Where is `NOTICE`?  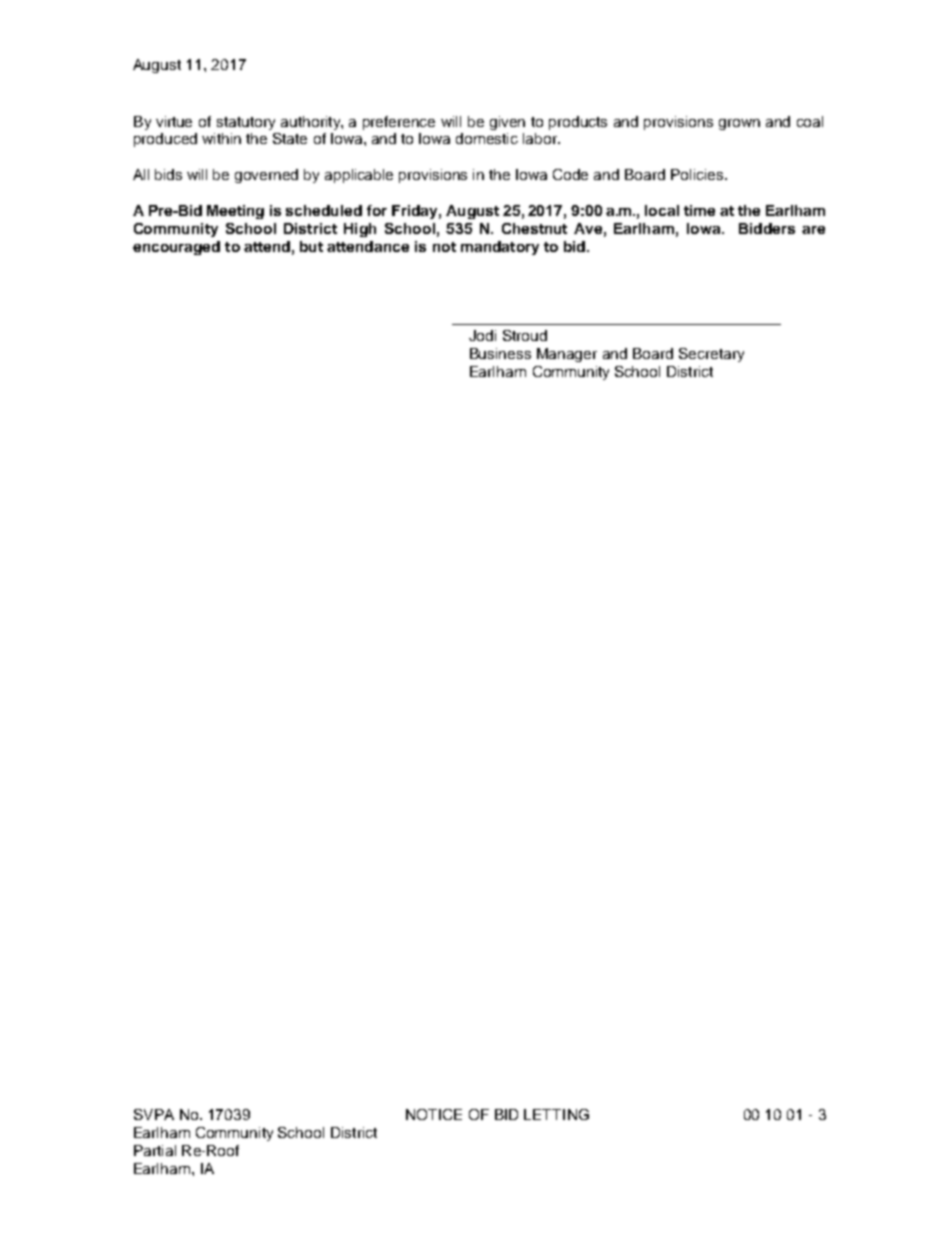 NOTICE is located at coordinates (434, 1114).
